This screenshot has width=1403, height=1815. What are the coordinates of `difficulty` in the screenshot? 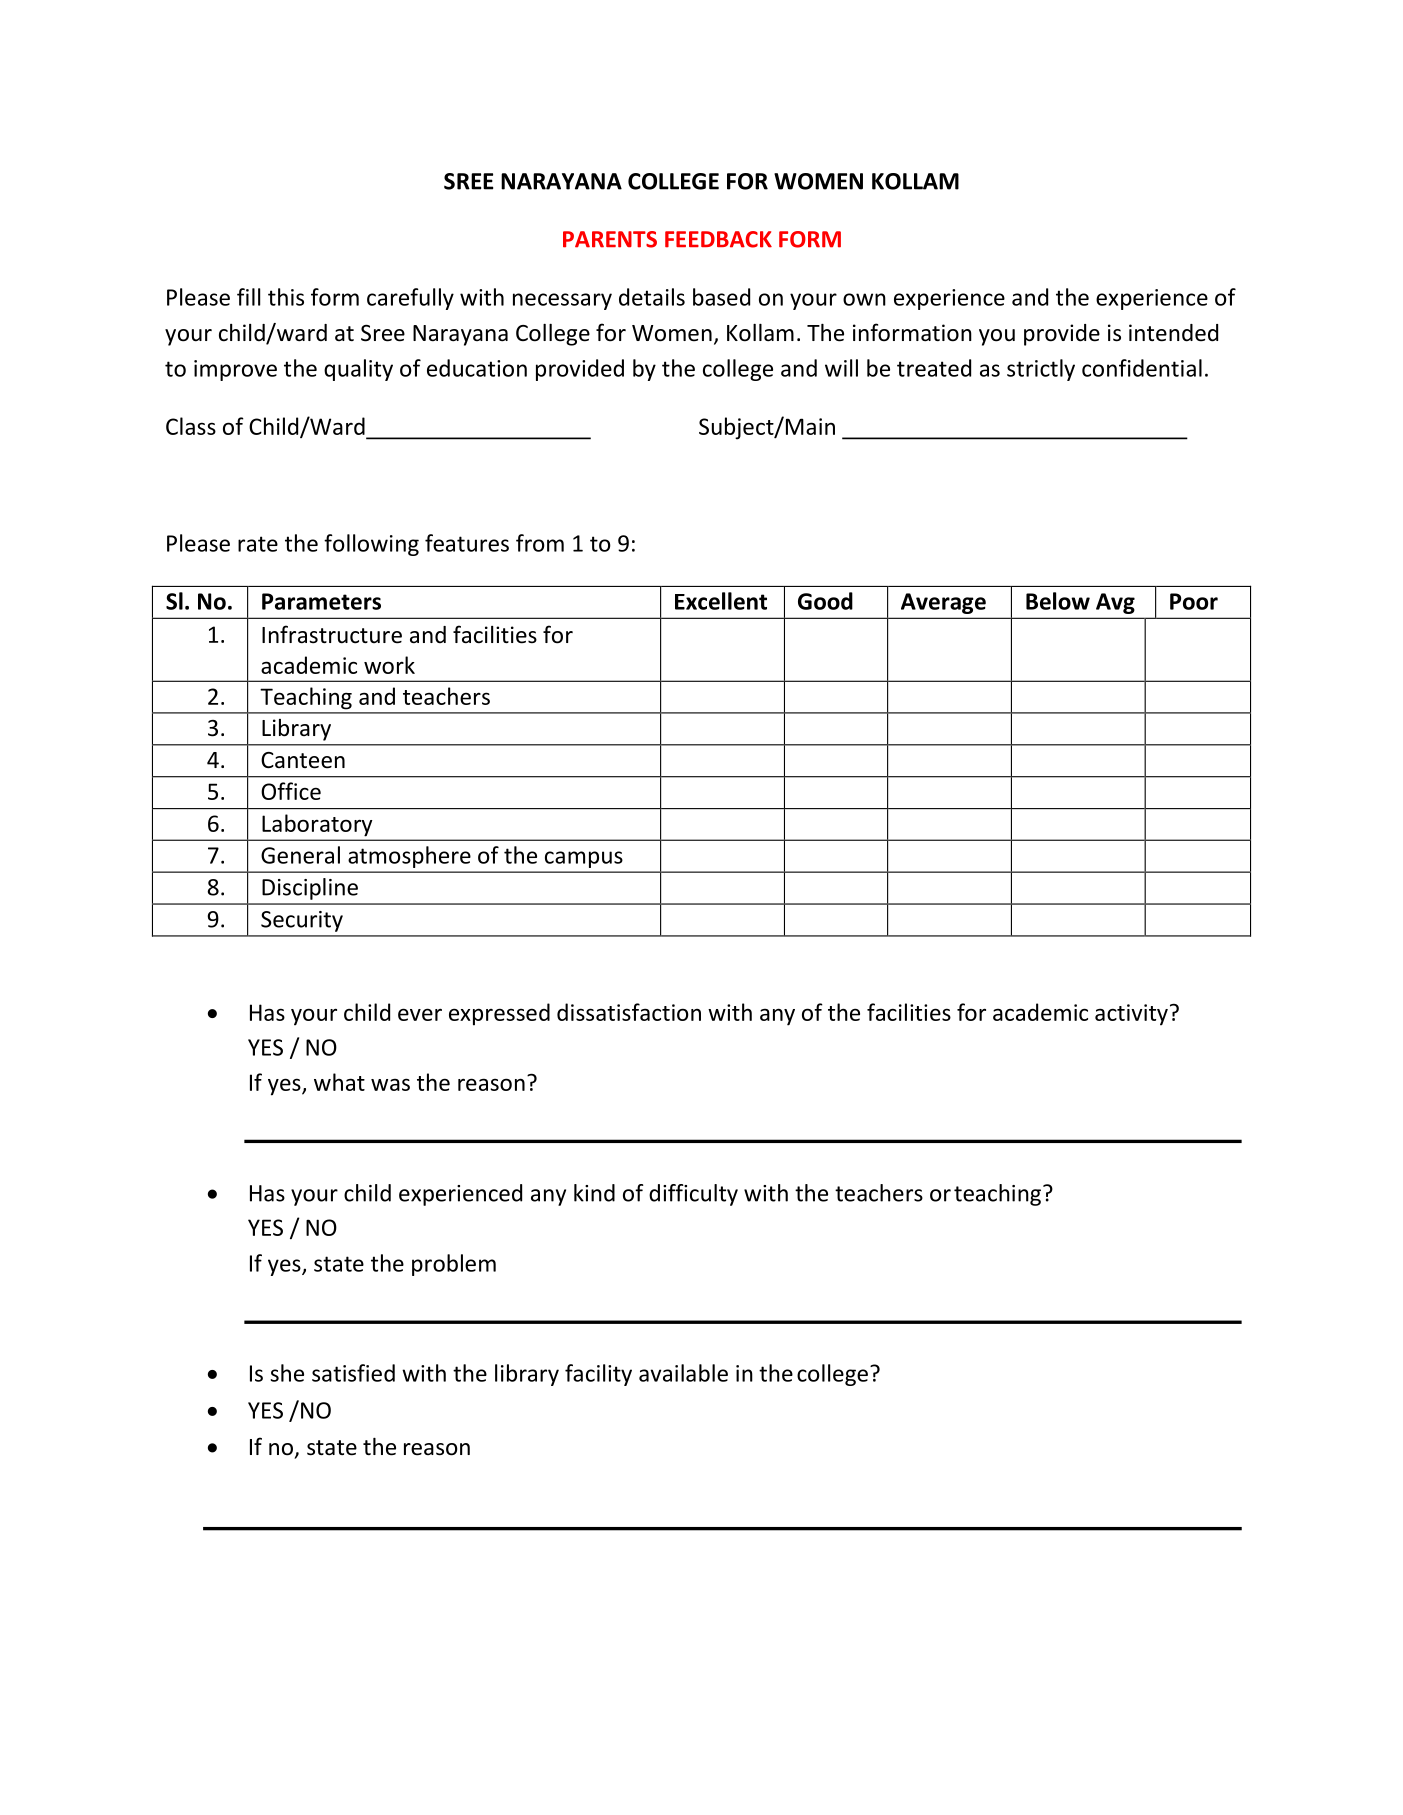 It's located at (693, 1195).
